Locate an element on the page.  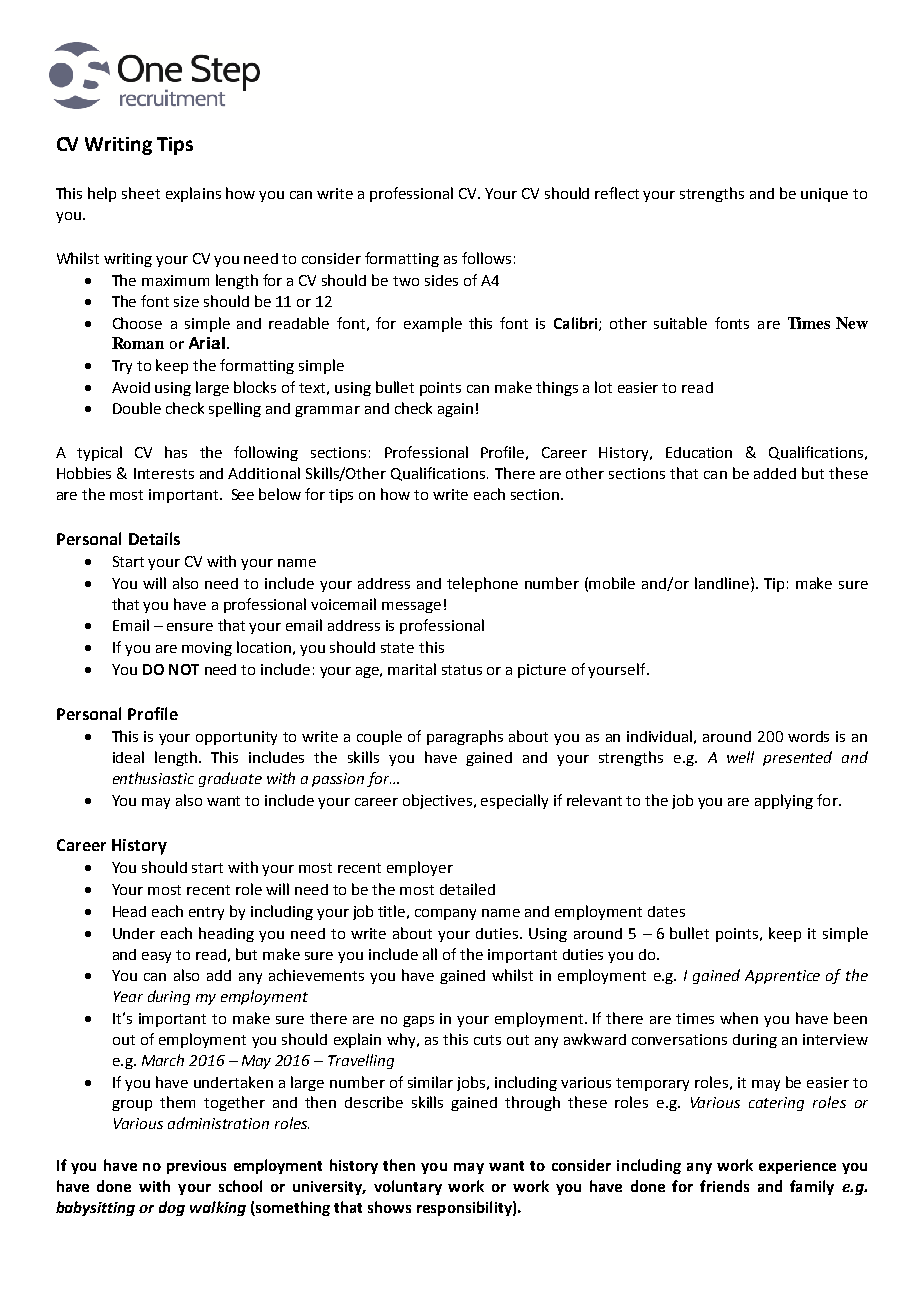
telephone is located at coordinates (482, 584).
